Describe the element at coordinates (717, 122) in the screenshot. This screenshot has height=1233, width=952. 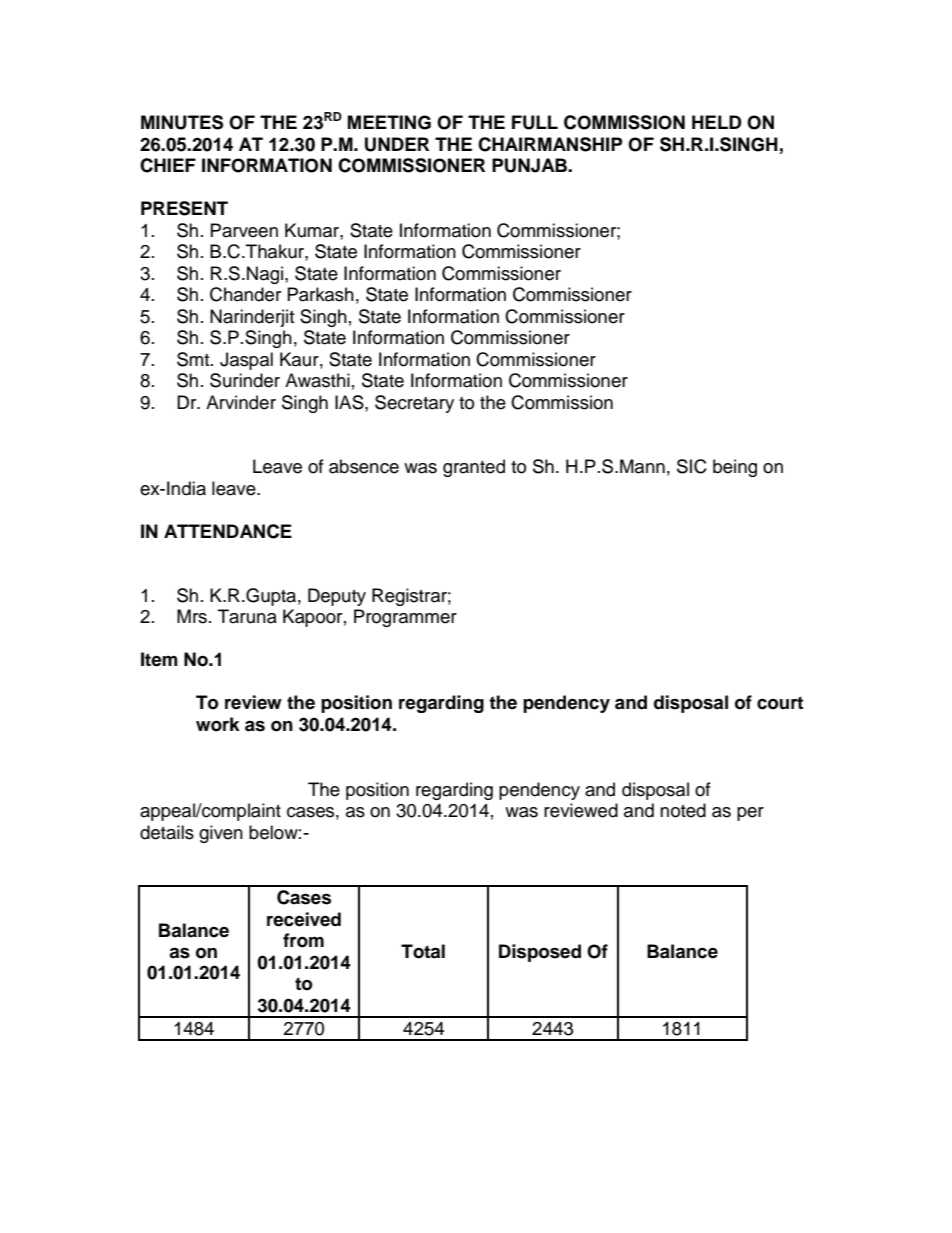
I see `HELD` at that location.
